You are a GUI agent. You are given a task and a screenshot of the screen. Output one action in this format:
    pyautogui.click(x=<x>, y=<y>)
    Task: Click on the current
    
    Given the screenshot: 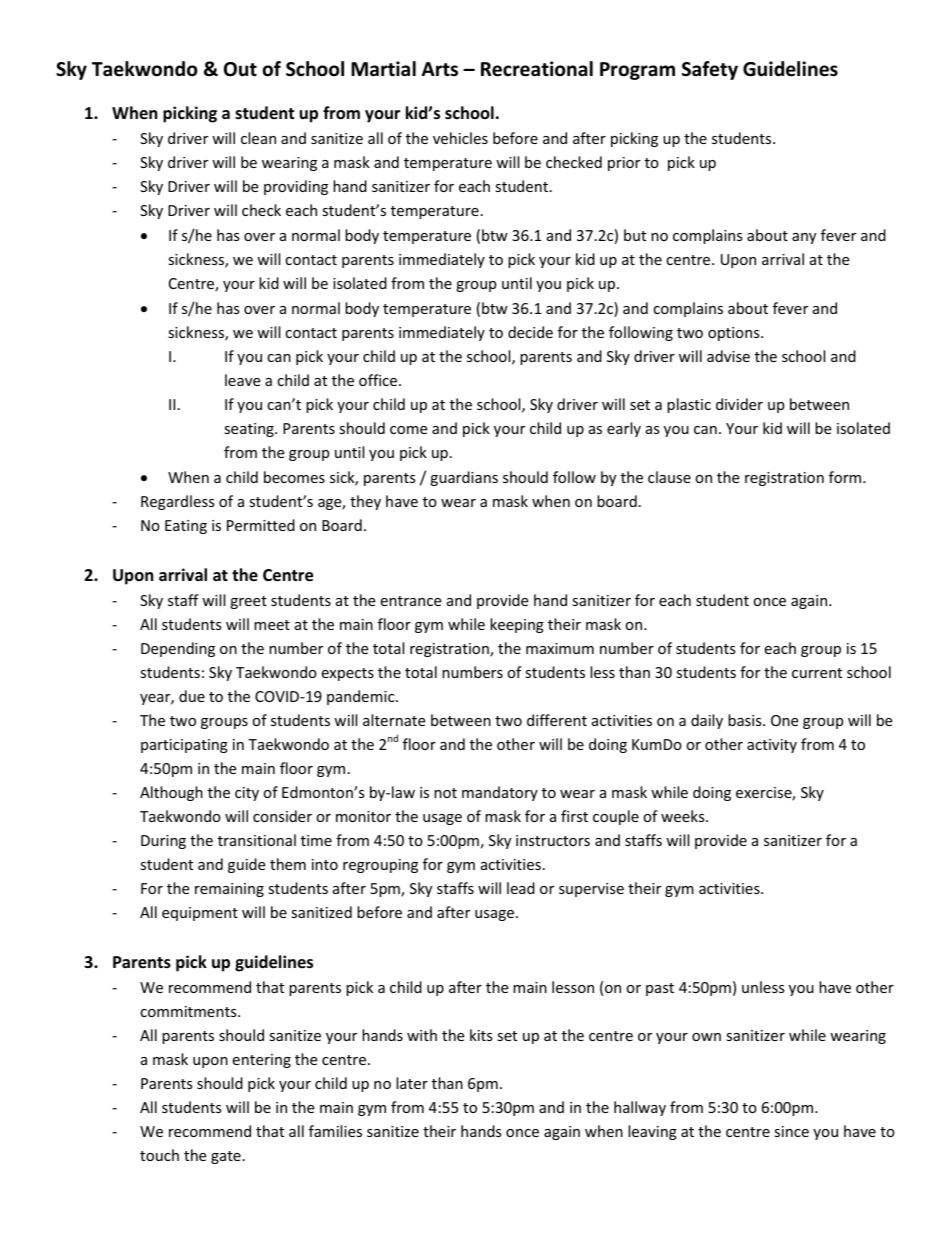 What is the action you would take?
    pyautogui.click(x=817, y=673)
